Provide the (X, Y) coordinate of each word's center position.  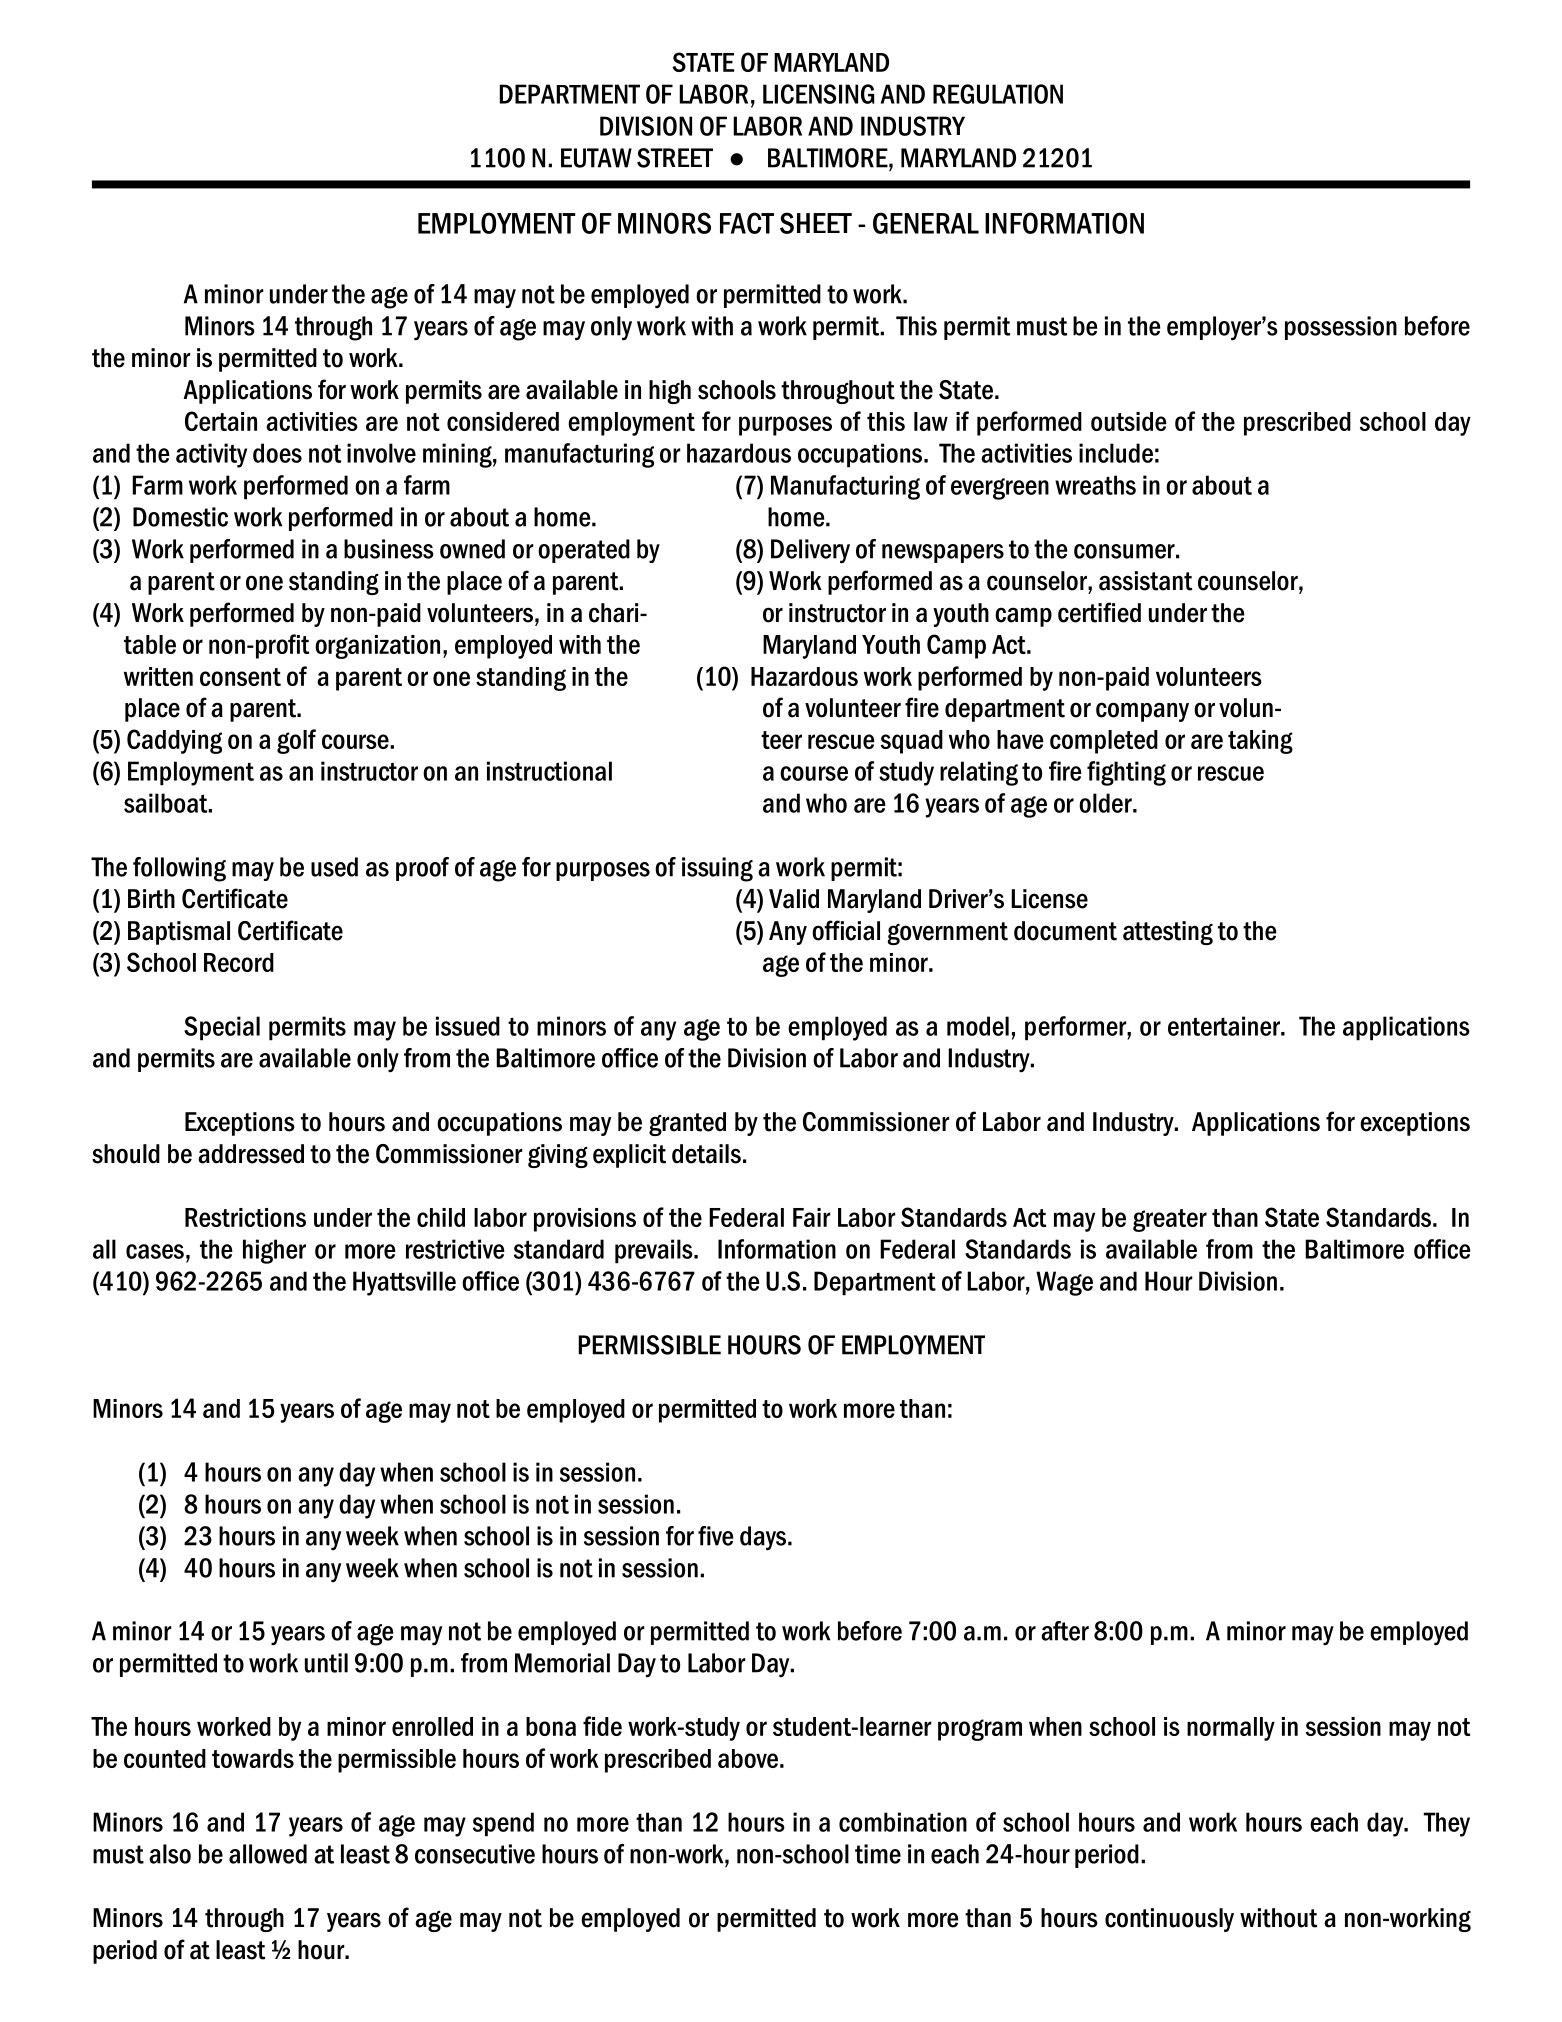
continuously (1169, 1920)
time (878, 1854)
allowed (268, 1854)
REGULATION (998, 94)
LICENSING (818, 94)
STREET (675, 158)
